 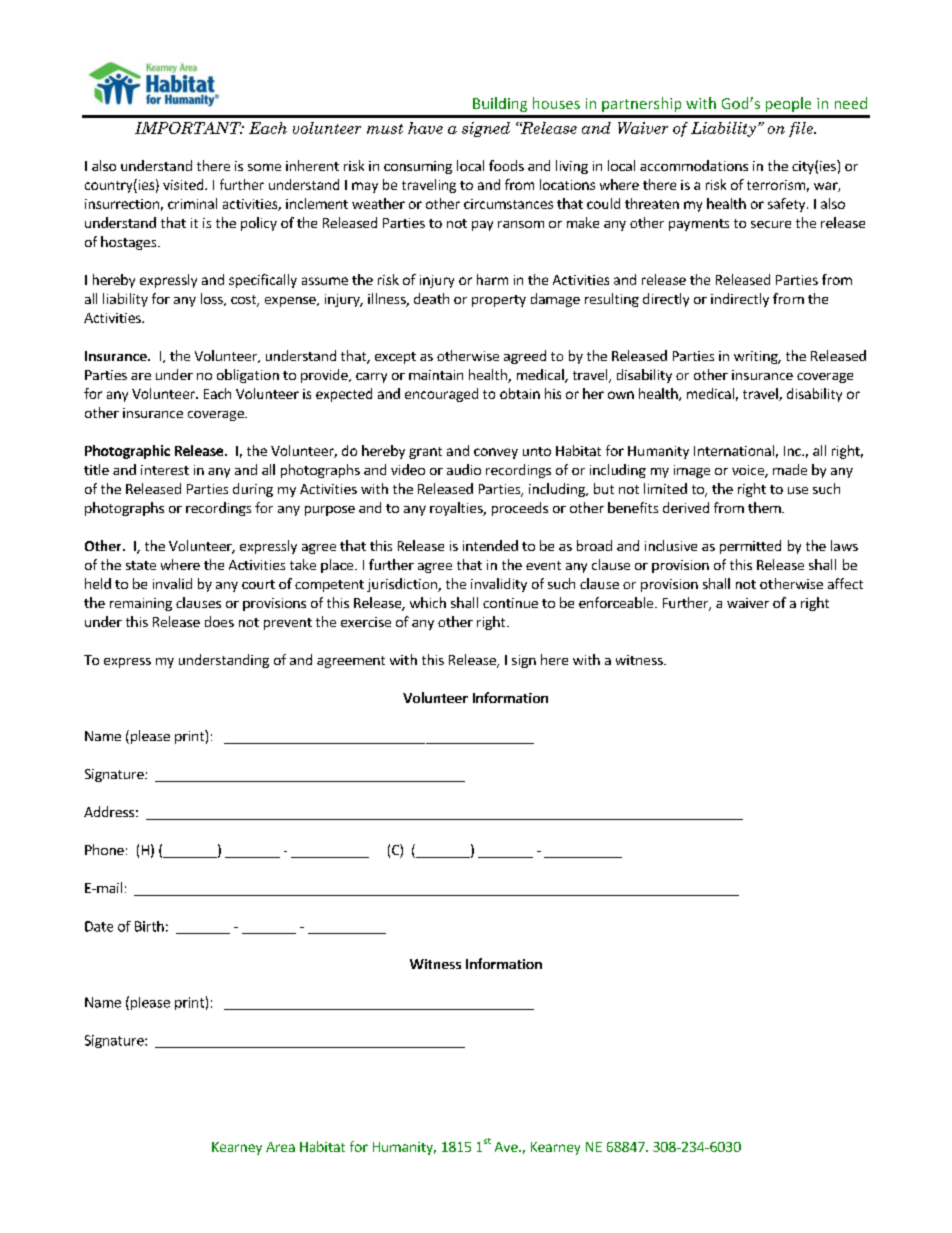 I want to click on does, so click(x=219, y=621).
